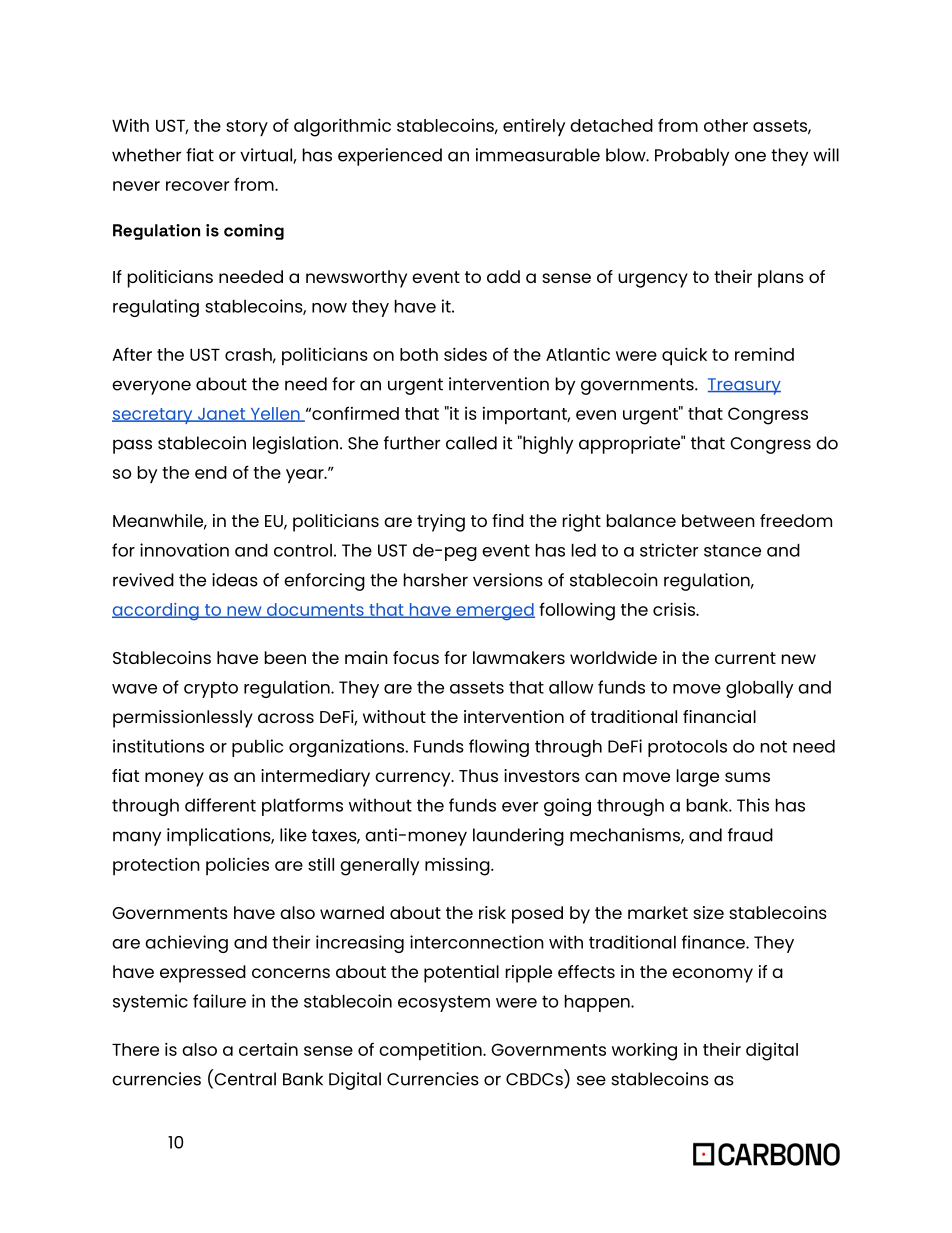 The width and height of the screenshot is (952, 1233). Describe the element at coordinates (774, 746) in the screenshot. I see `not` at that location.
